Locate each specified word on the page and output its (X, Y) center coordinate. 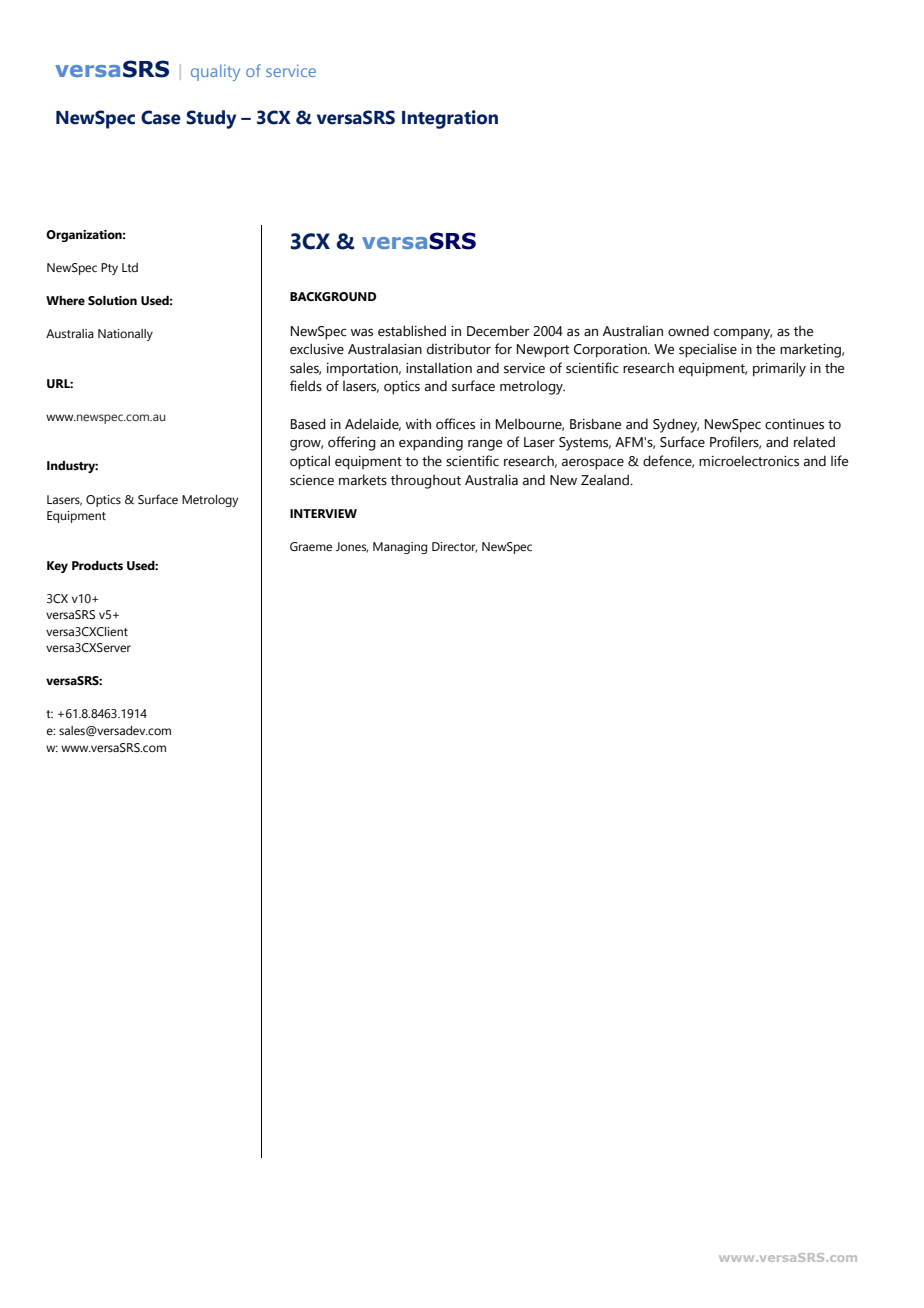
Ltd (130, 267)
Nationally (125, 335)
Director (454, 547)
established (412, 331)
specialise (708, 350)
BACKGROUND (333, 296)
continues (794, 424)
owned (688, 331)
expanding (431, 443)
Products (97, 565)
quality (215, 72)
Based (308, 424)
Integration (450, 119)
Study (211, 119)
